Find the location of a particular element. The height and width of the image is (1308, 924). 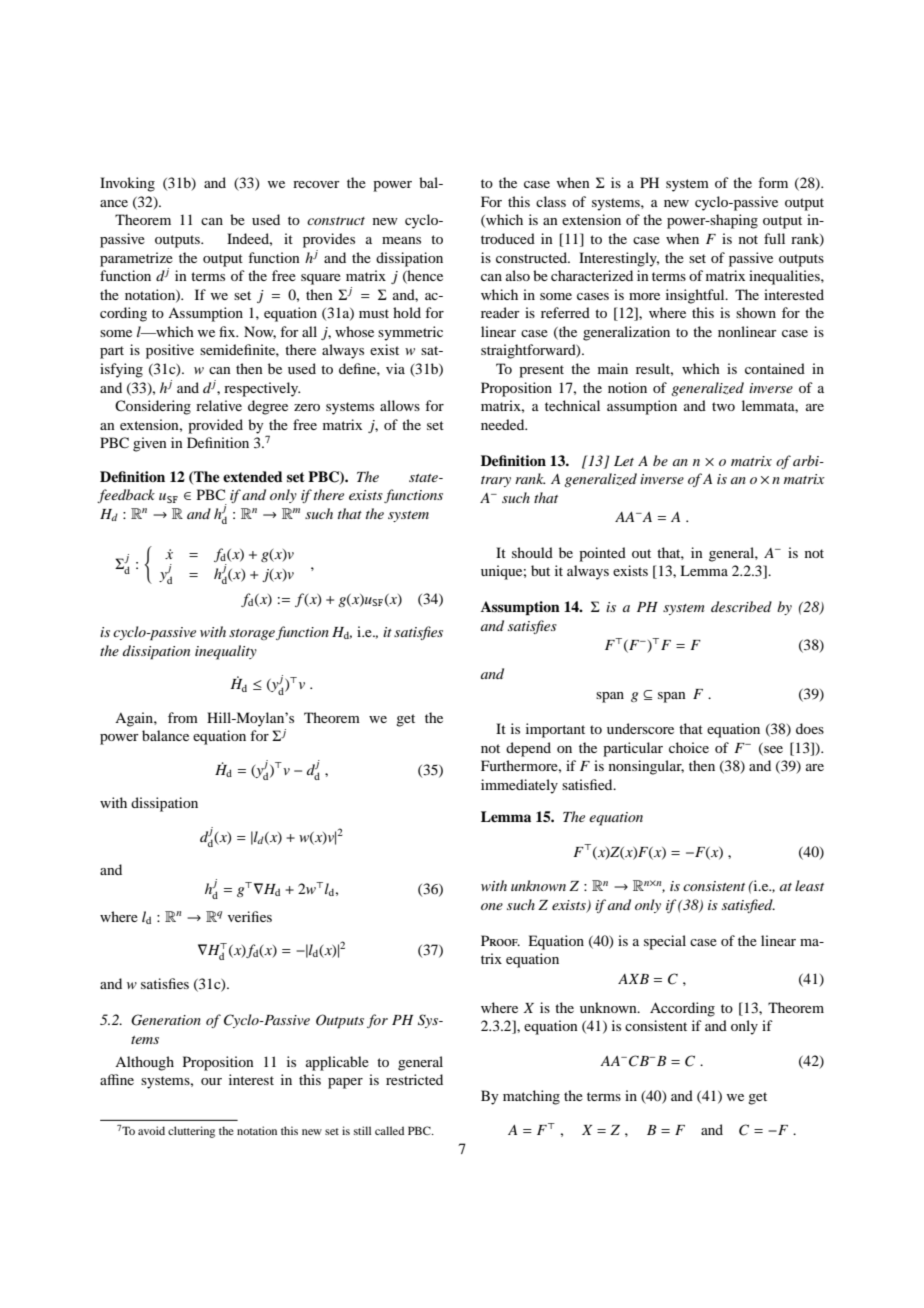

matching is located at coordinates (531, 1097).
